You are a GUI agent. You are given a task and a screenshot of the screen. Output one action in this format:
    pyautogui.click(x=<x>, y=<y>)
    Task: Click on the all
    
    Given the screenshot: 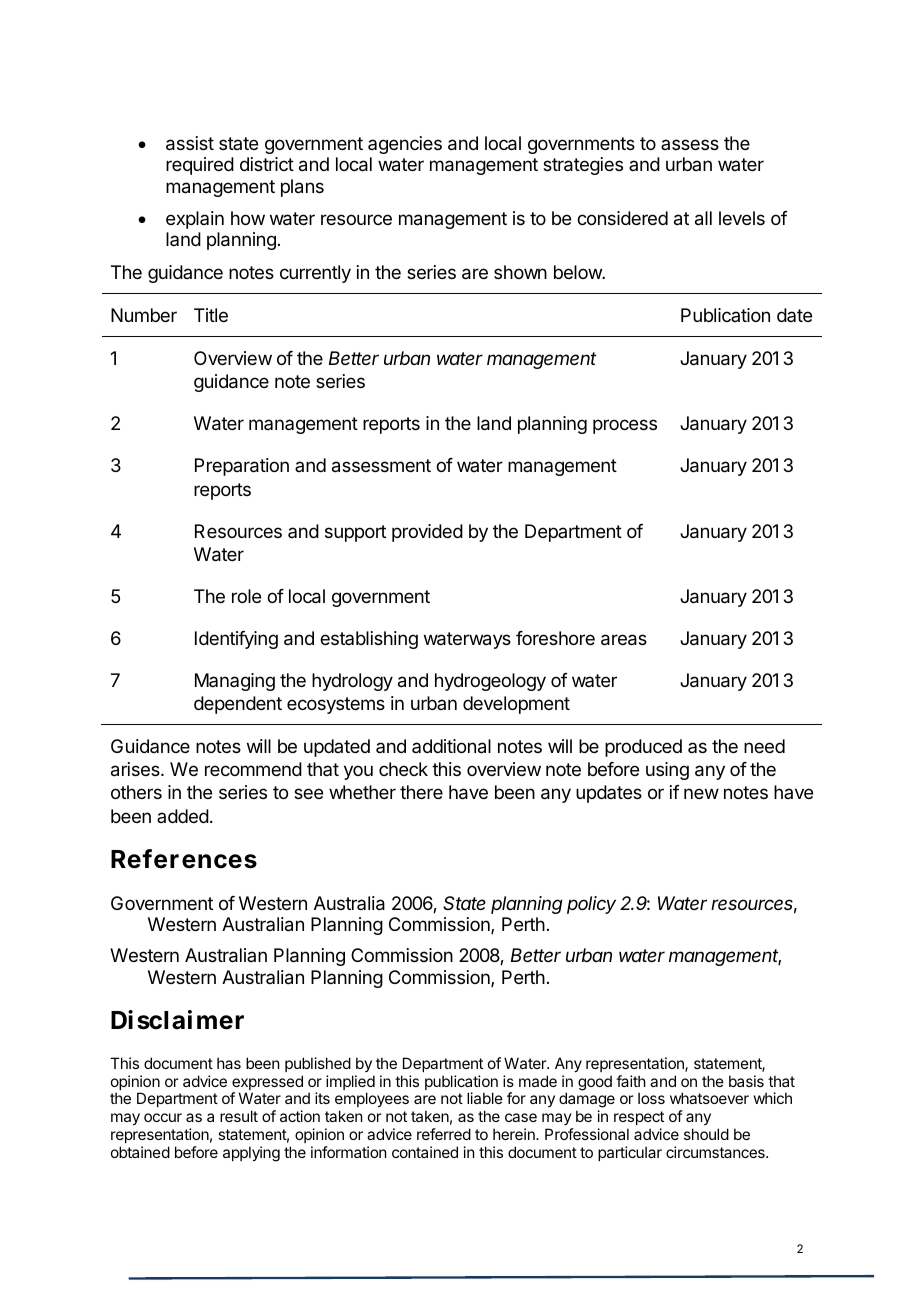 What is the action you would take?
    pyautogui.click(x=703, y=218)
